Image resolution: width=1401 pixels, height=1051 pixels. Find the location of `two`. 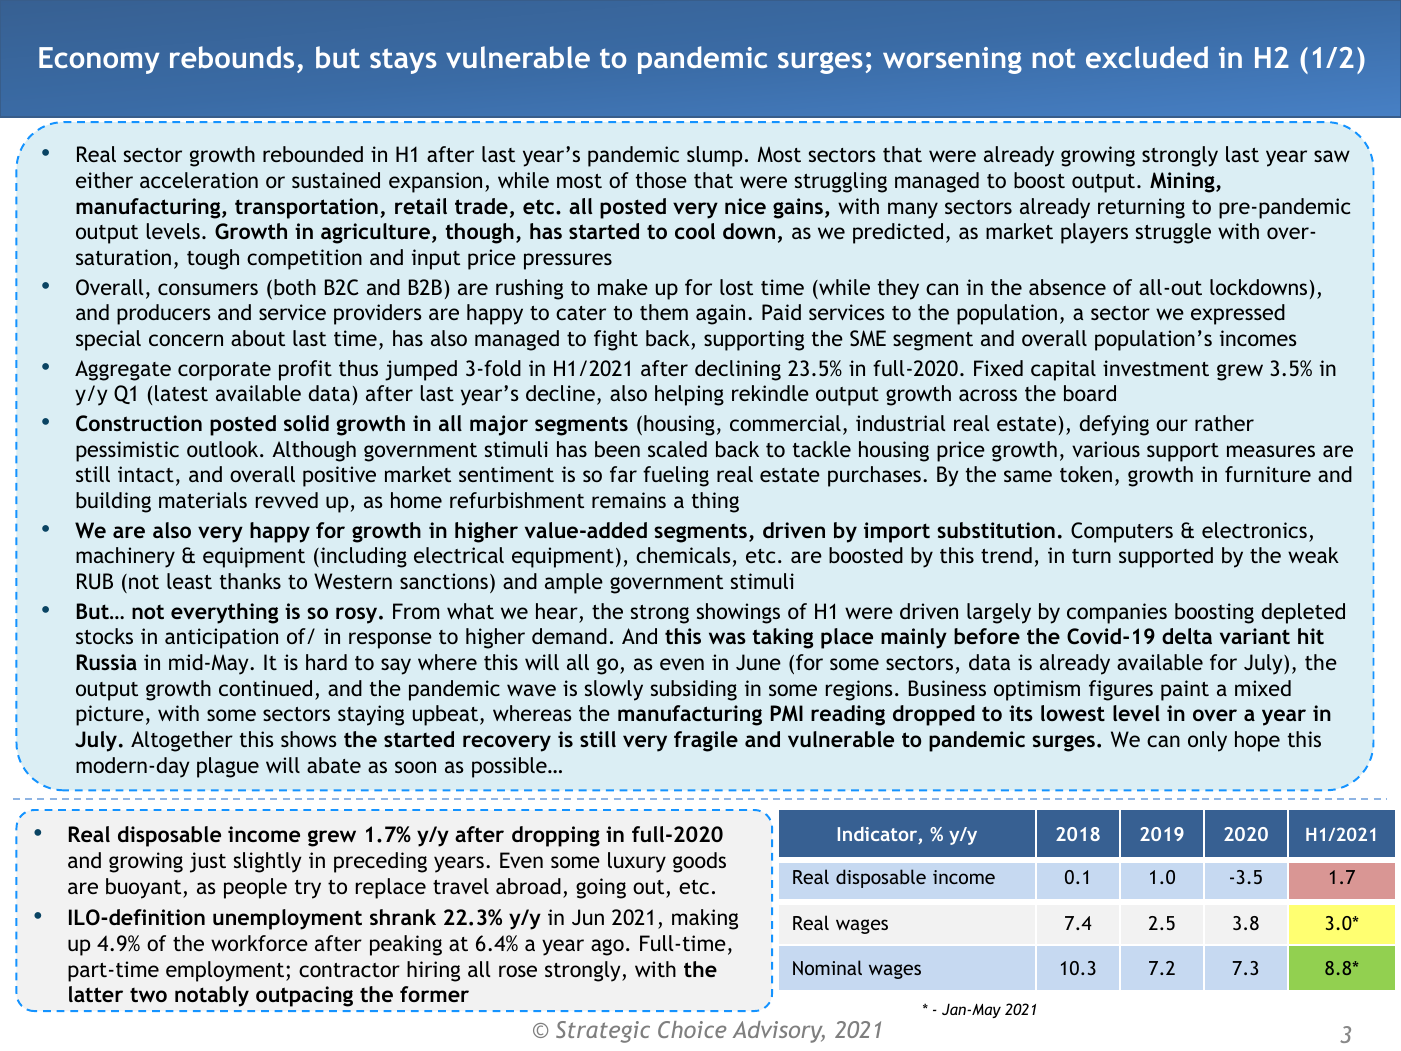

two is located at coordinates (148, 995).
